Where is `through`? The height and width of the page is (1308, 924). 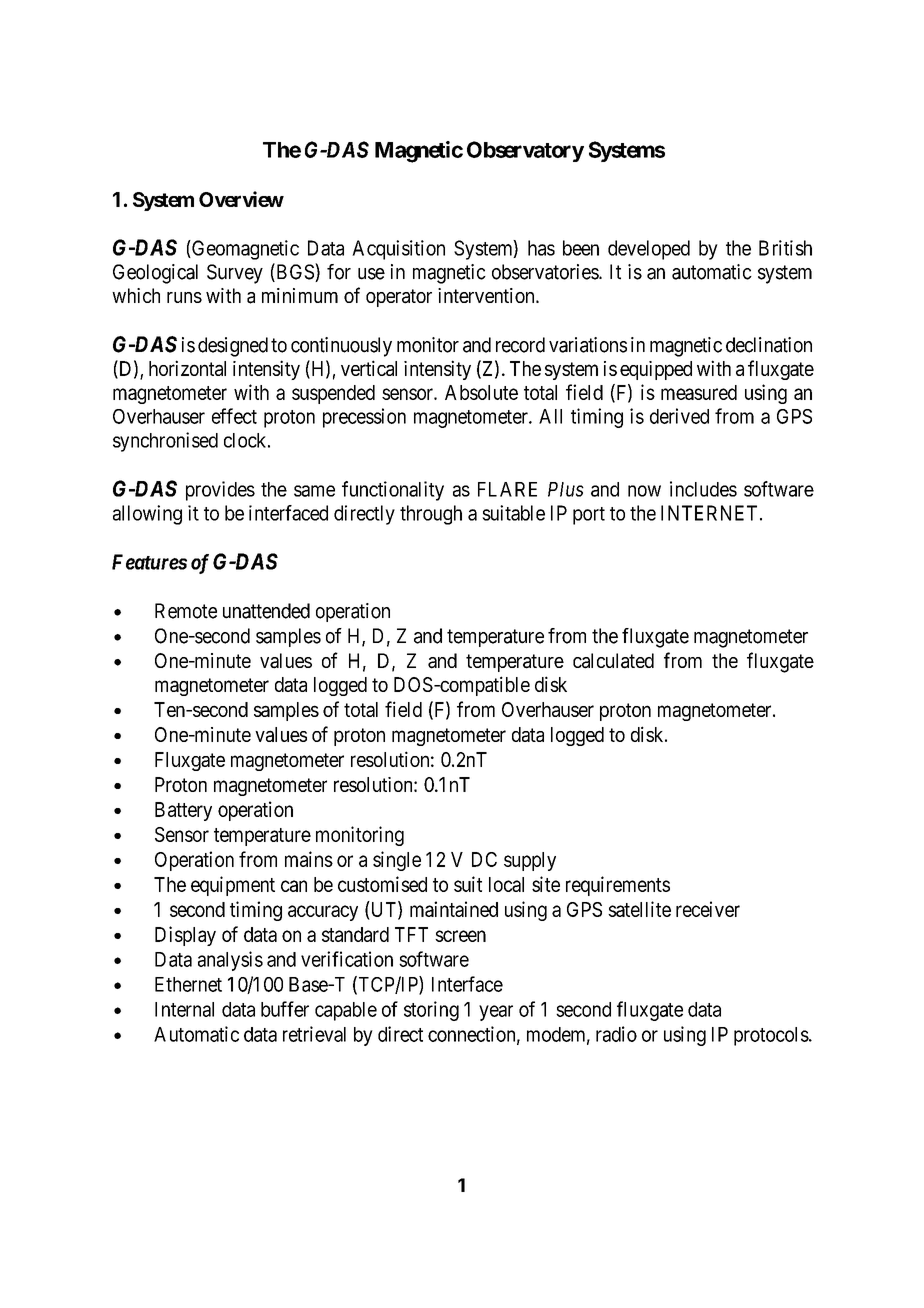 through is located at coordinates (431, 515).
